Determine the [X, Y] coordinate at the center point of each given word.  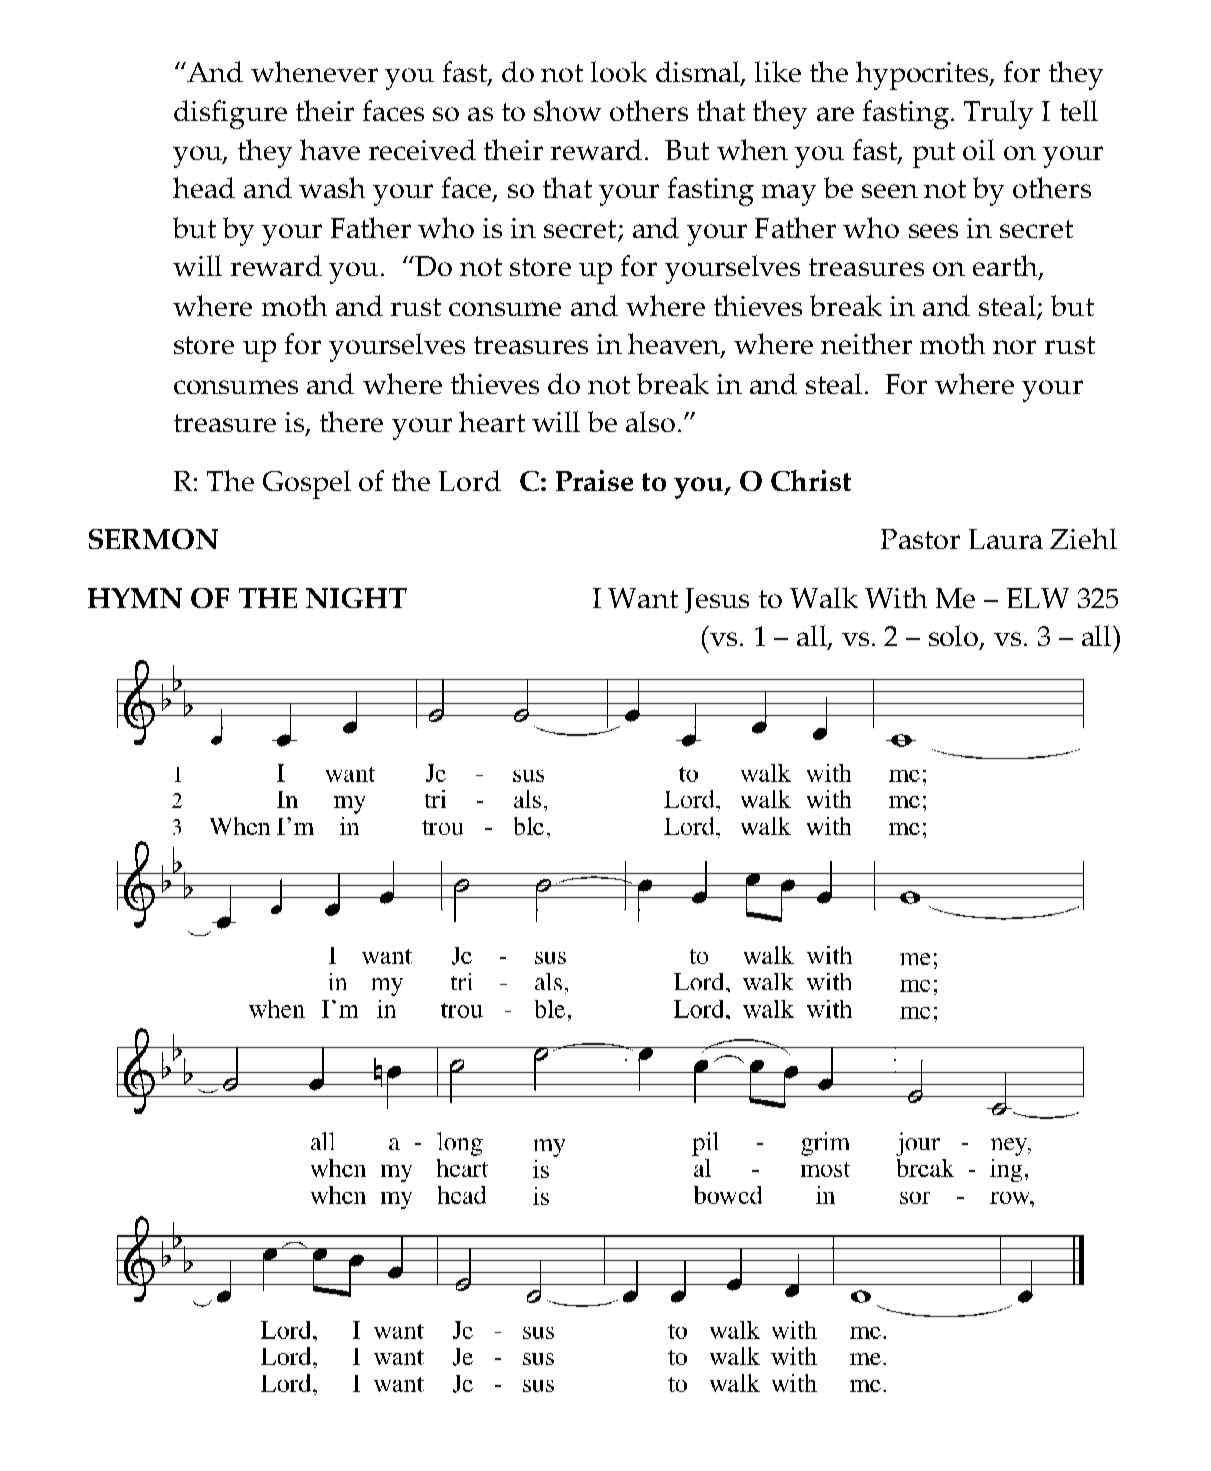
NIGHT [356, 598]
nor [1014, 347]
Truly [998, 114]
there [351, 421]
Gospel [307, 484]
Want [643, 598]
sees [933, 231]
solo [955, 637]
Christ [811, 480]
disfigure [230, 114]
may [789, 195]
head [204, 187]
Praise [594, 480]
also [650, 421]
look [619, 71]
